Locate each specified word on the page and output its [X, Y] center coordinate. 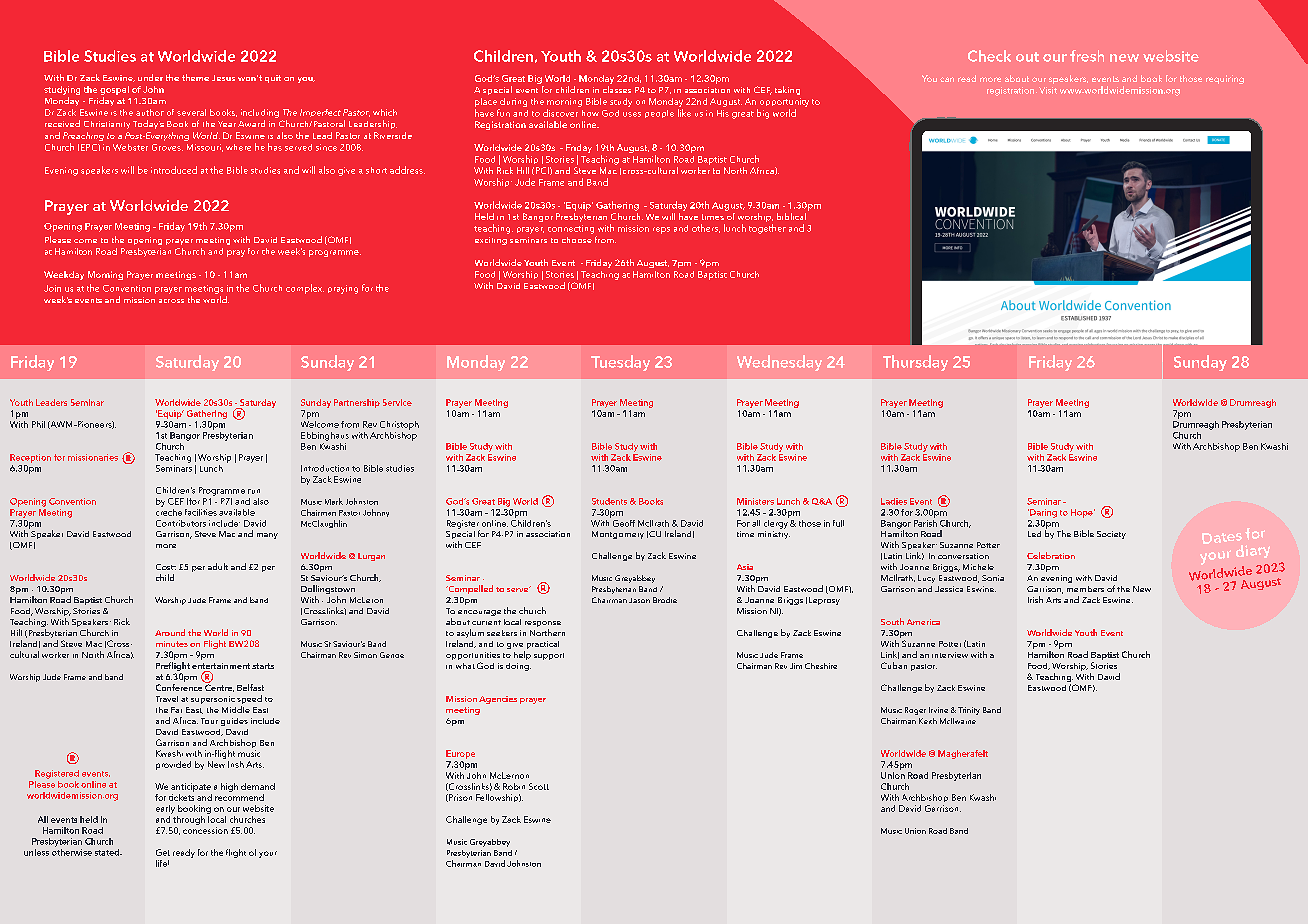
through [188, 819]
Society [1111, 535]
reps [661, 230]
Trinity [969, 711]
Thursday [915, 363]
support [549, 656]
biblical [791, 216]
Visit [1048, 90]
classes [617, 89]
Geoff [624, 523]
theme [195, 77]
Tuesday [620, 363]
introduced [174, 170]
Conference [179, 687]
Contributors [181, 523]
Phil [38, 424]
